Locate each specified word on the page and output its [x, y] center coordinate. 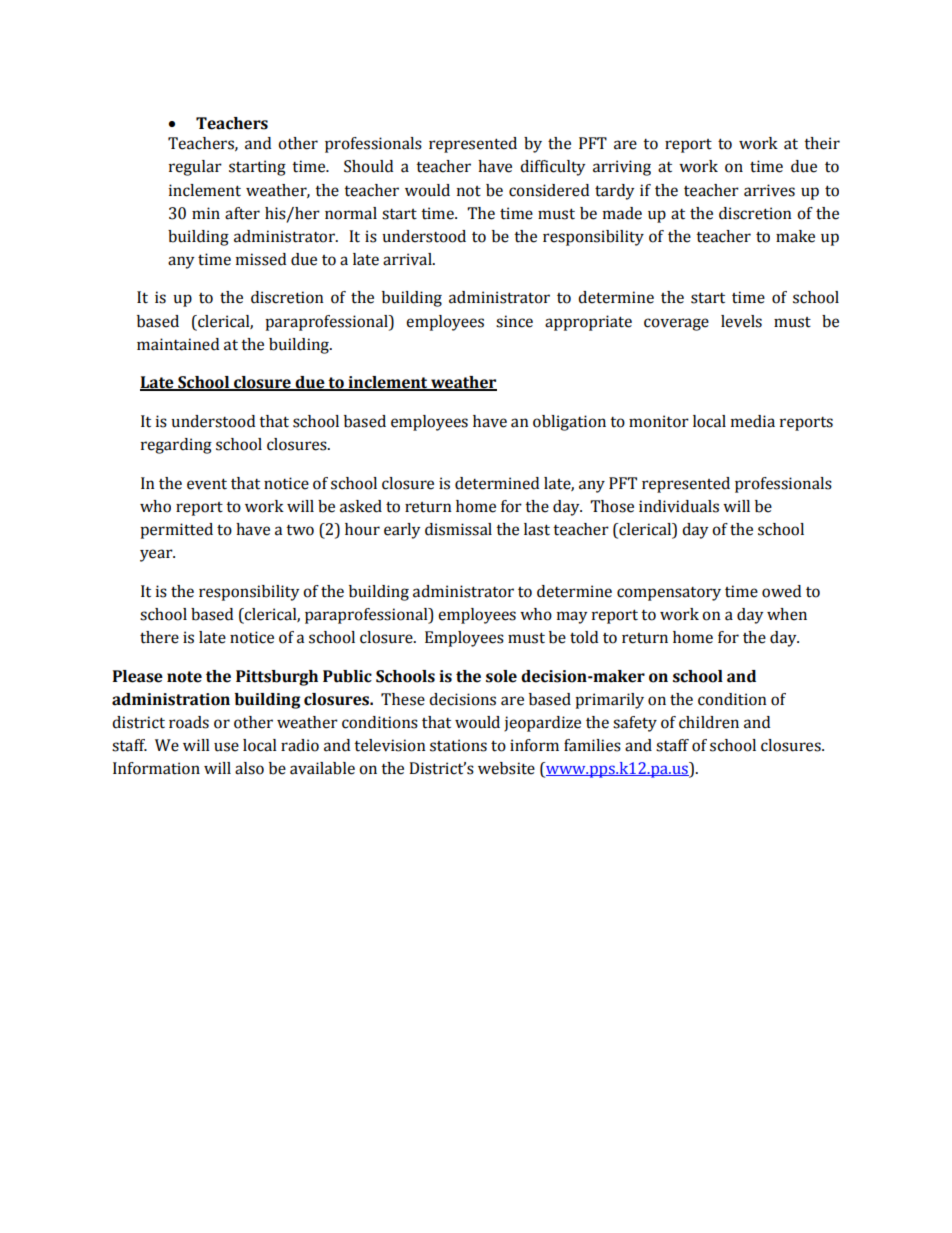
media [753, 421]
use [226, 747]
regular [195, 168]
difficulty [552, 168]
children [709, 722]
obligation [569, 423]
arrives [769, 190]
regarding [176, 446]
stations [458, 745]
